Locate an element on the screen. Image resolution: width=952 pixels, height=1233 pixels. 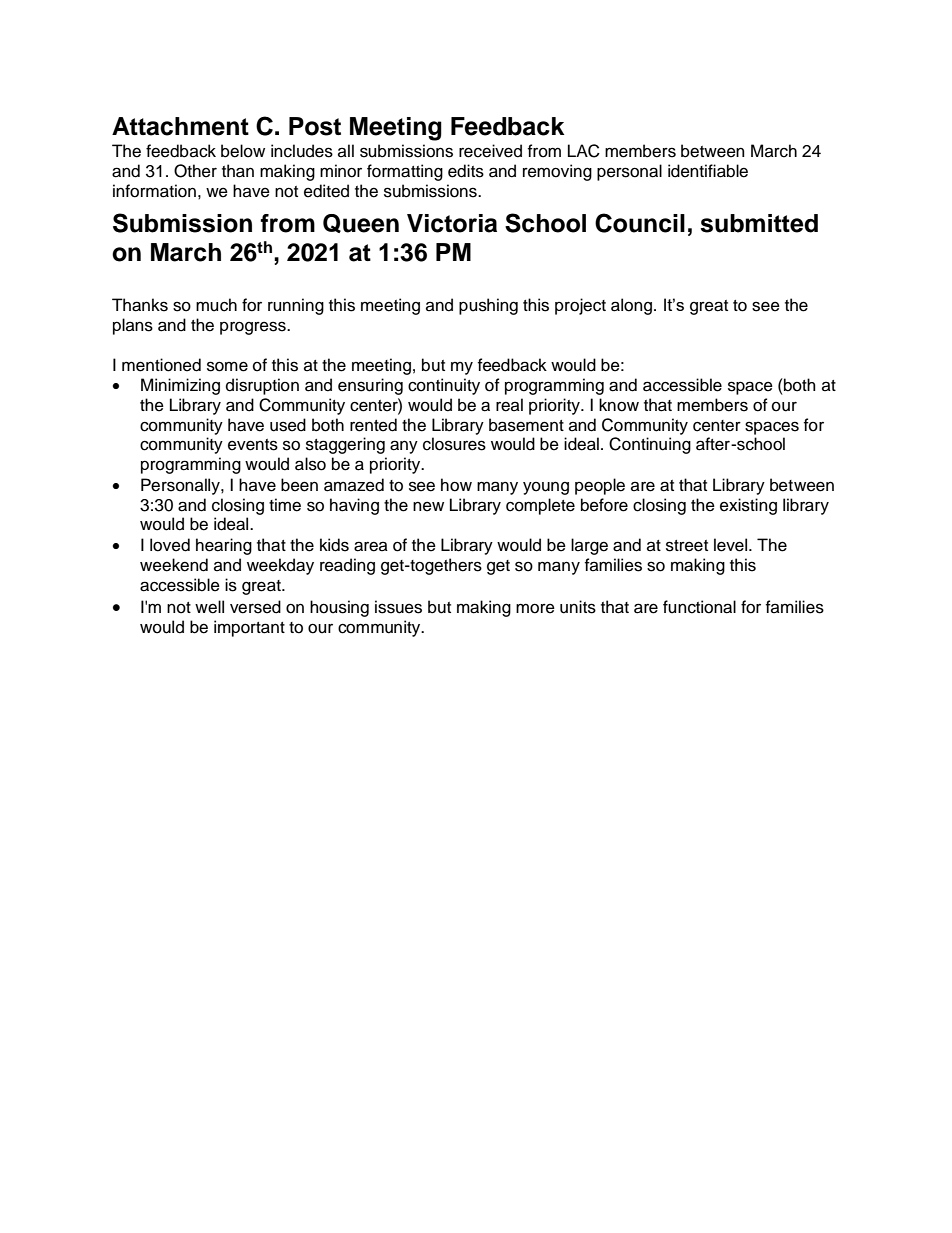
Victoria is located at coordinates (452, 223).
